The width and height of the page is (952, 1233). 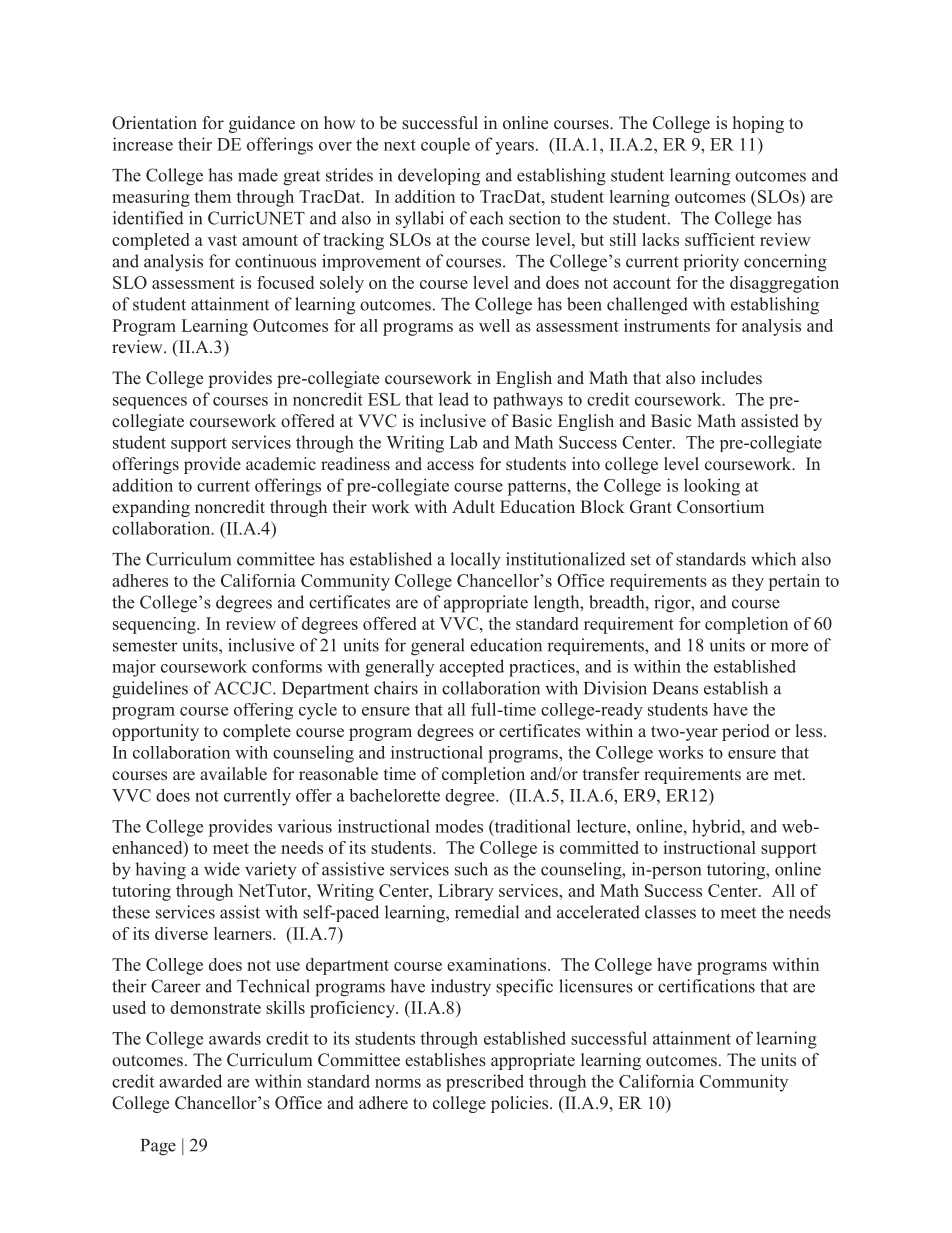 I want to click on made, so click(x=258, y=175).
